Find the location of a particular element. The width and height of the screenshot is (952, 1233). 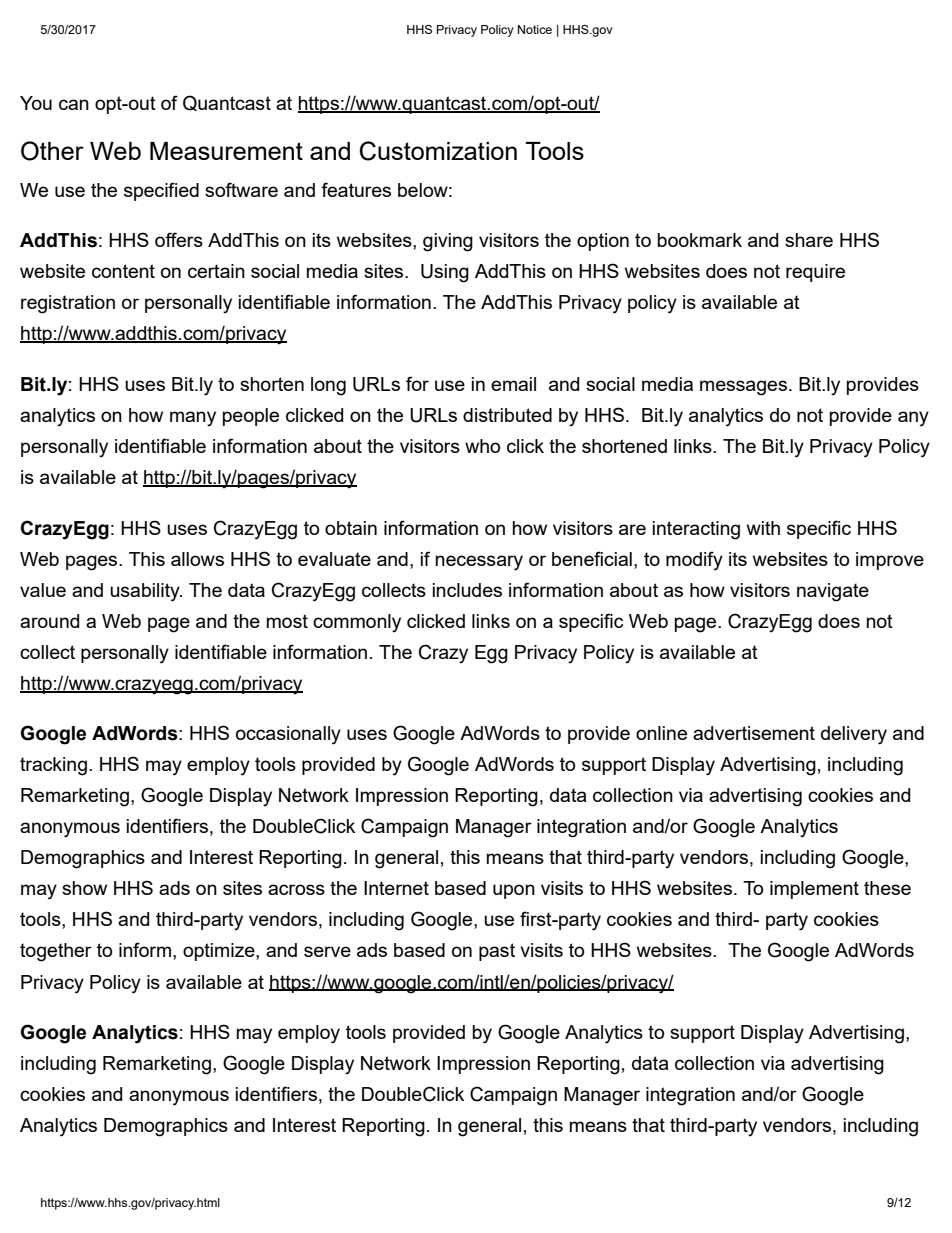

allows is located at coordinates (197, 559).
